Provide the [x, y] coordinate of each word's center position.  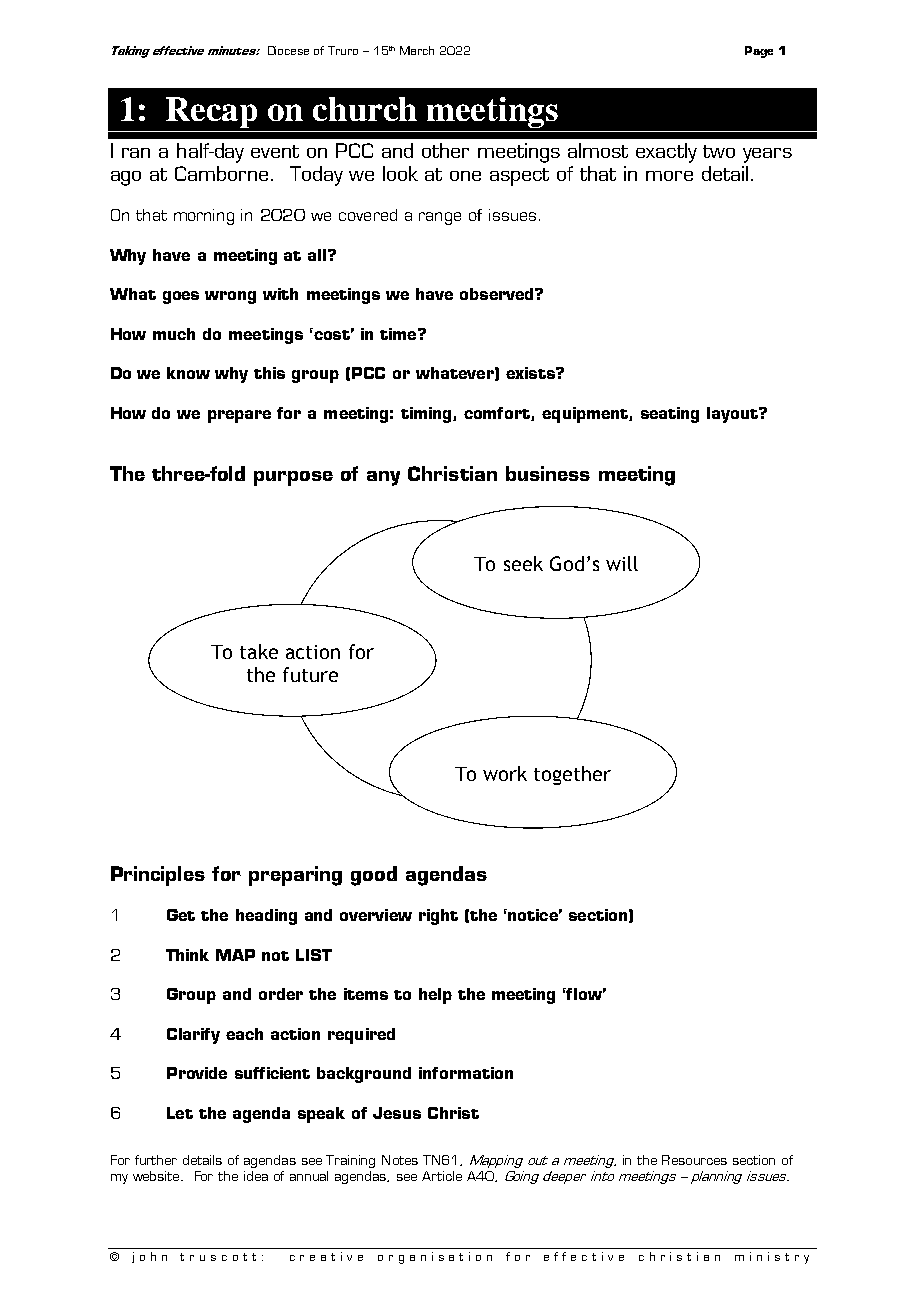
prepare [239, 416]
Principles [158, 876]
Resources [694, 1160]
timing [427, 415]
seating [670, 415]
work [505, 773]
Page [759, 52]
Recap [211, 112]
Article [442, 1176]
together [572, 775]
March [417, 50]
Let [180, 1113]
